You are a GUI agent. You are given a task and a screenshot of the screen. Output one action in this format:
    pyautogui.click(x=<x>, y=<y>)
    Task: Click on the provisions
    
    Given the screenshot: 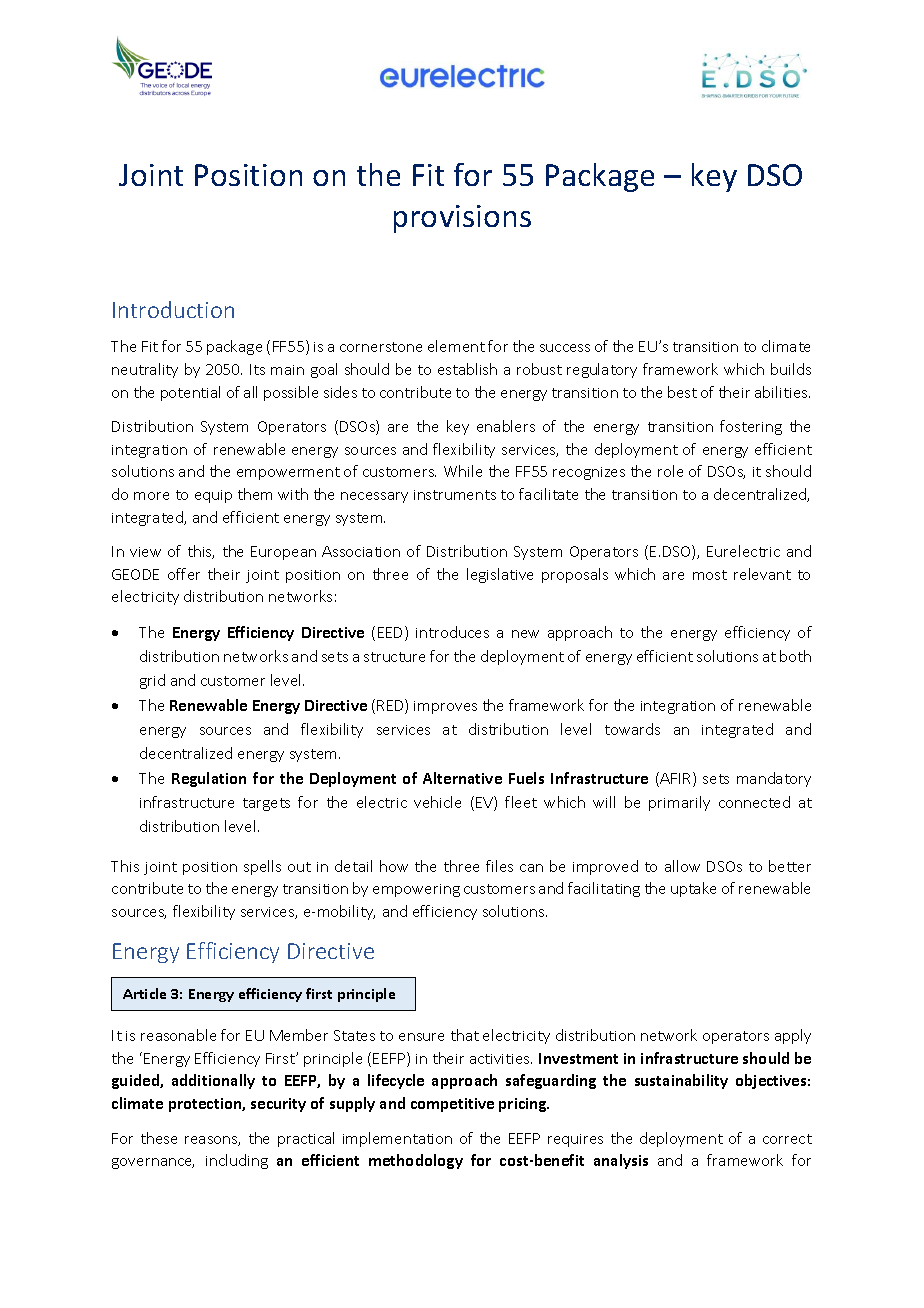 What is the action you would take?
    pyautogui.click(x=462, y=219)
